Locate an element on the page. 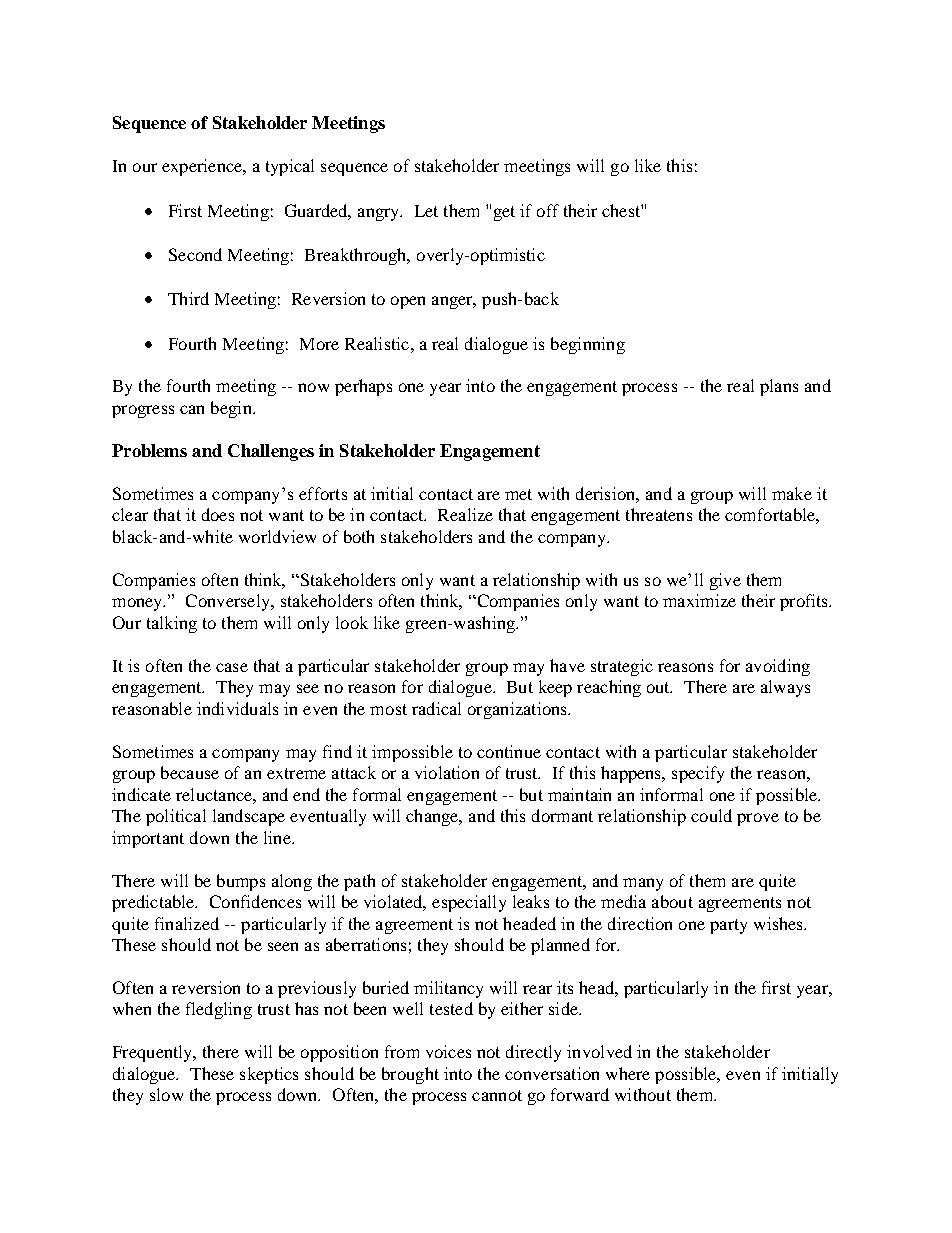 This image has height=1233, width=952. have is located at coordinates (567, 665).
